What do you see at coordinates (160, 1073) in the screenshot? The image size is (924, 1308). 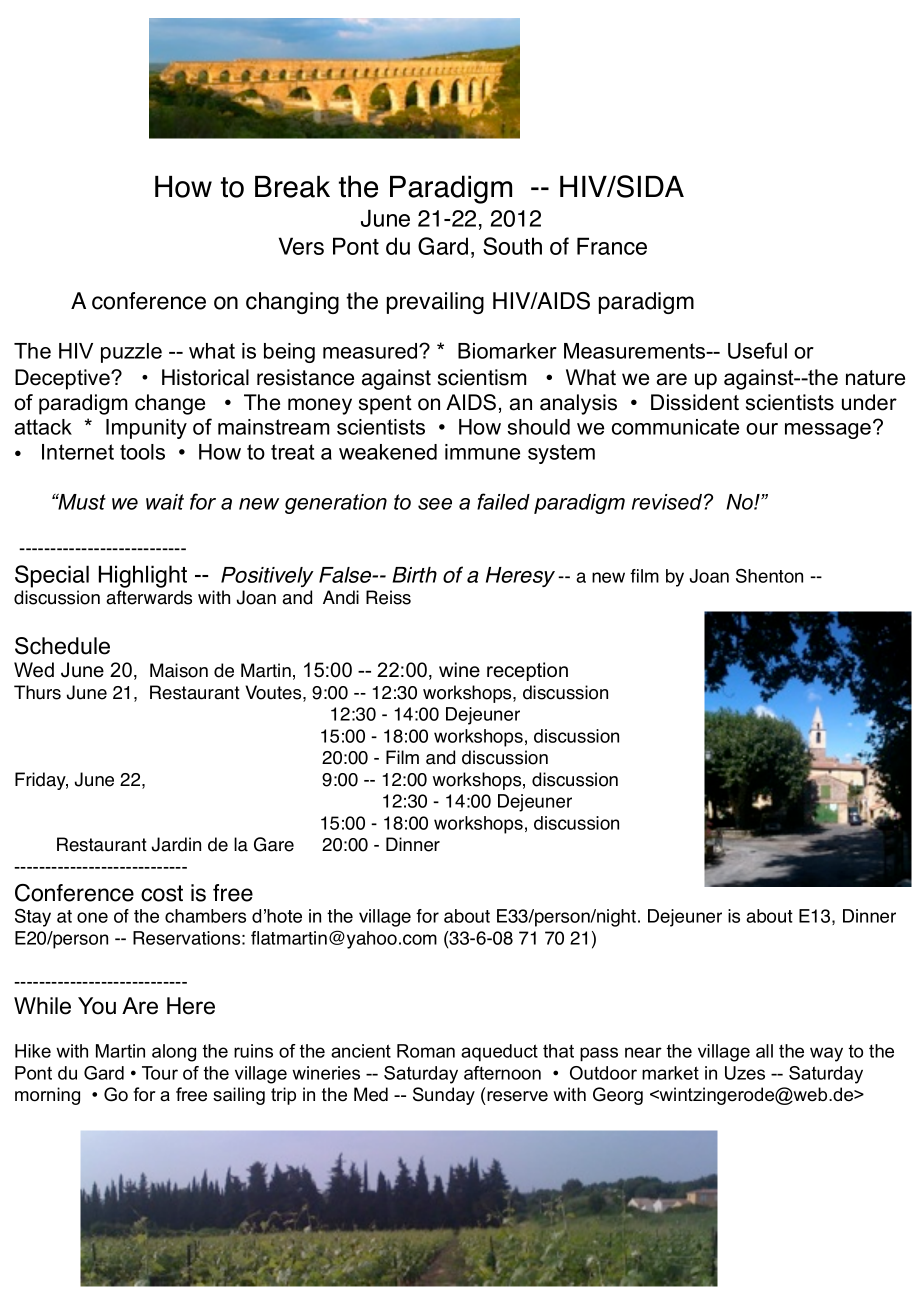 I see `Tour` at bounding box center [160, 1073].
